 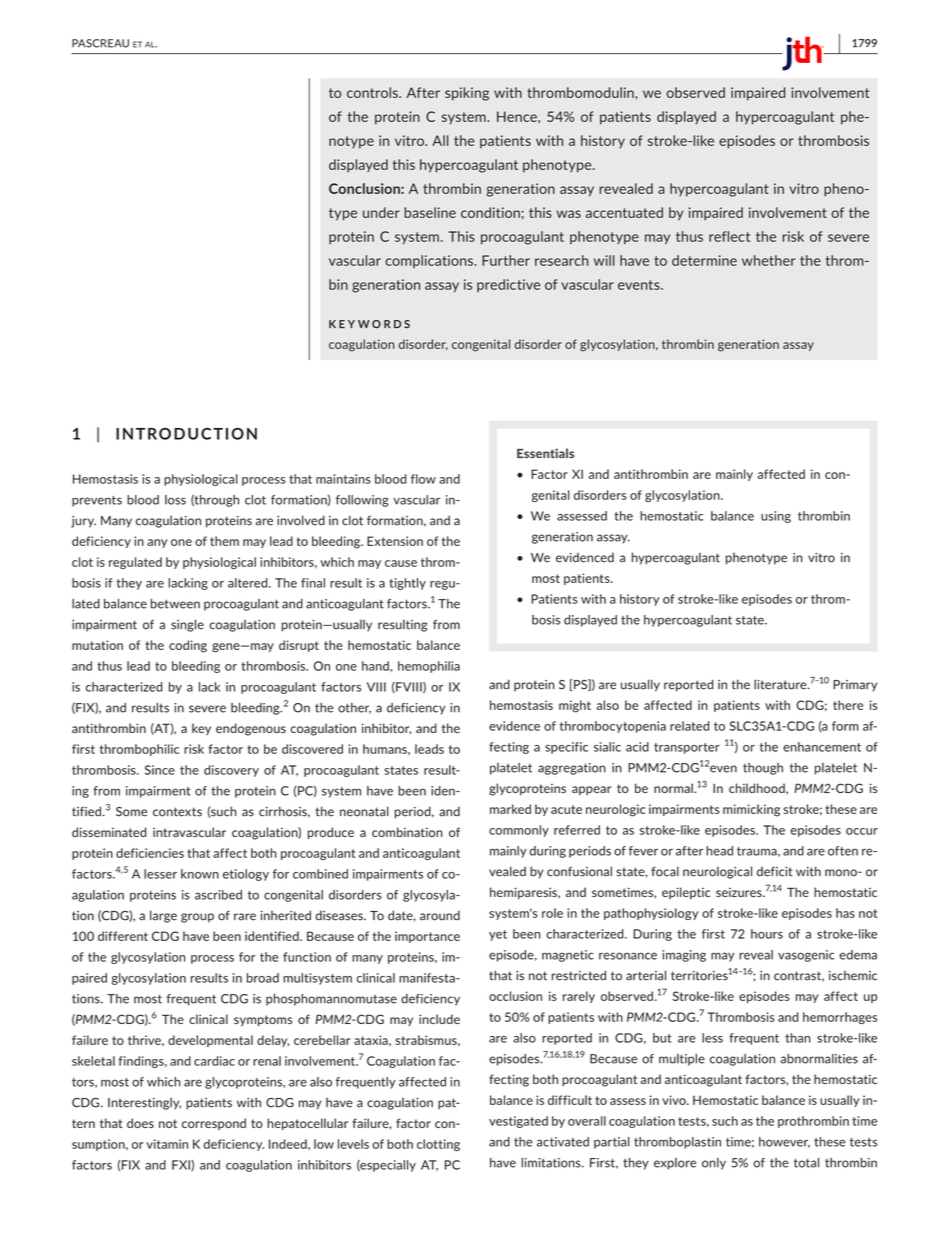 What do you see at coordinates (187, 625) in the document?
I see `single` at bounding box center [187, 625].
